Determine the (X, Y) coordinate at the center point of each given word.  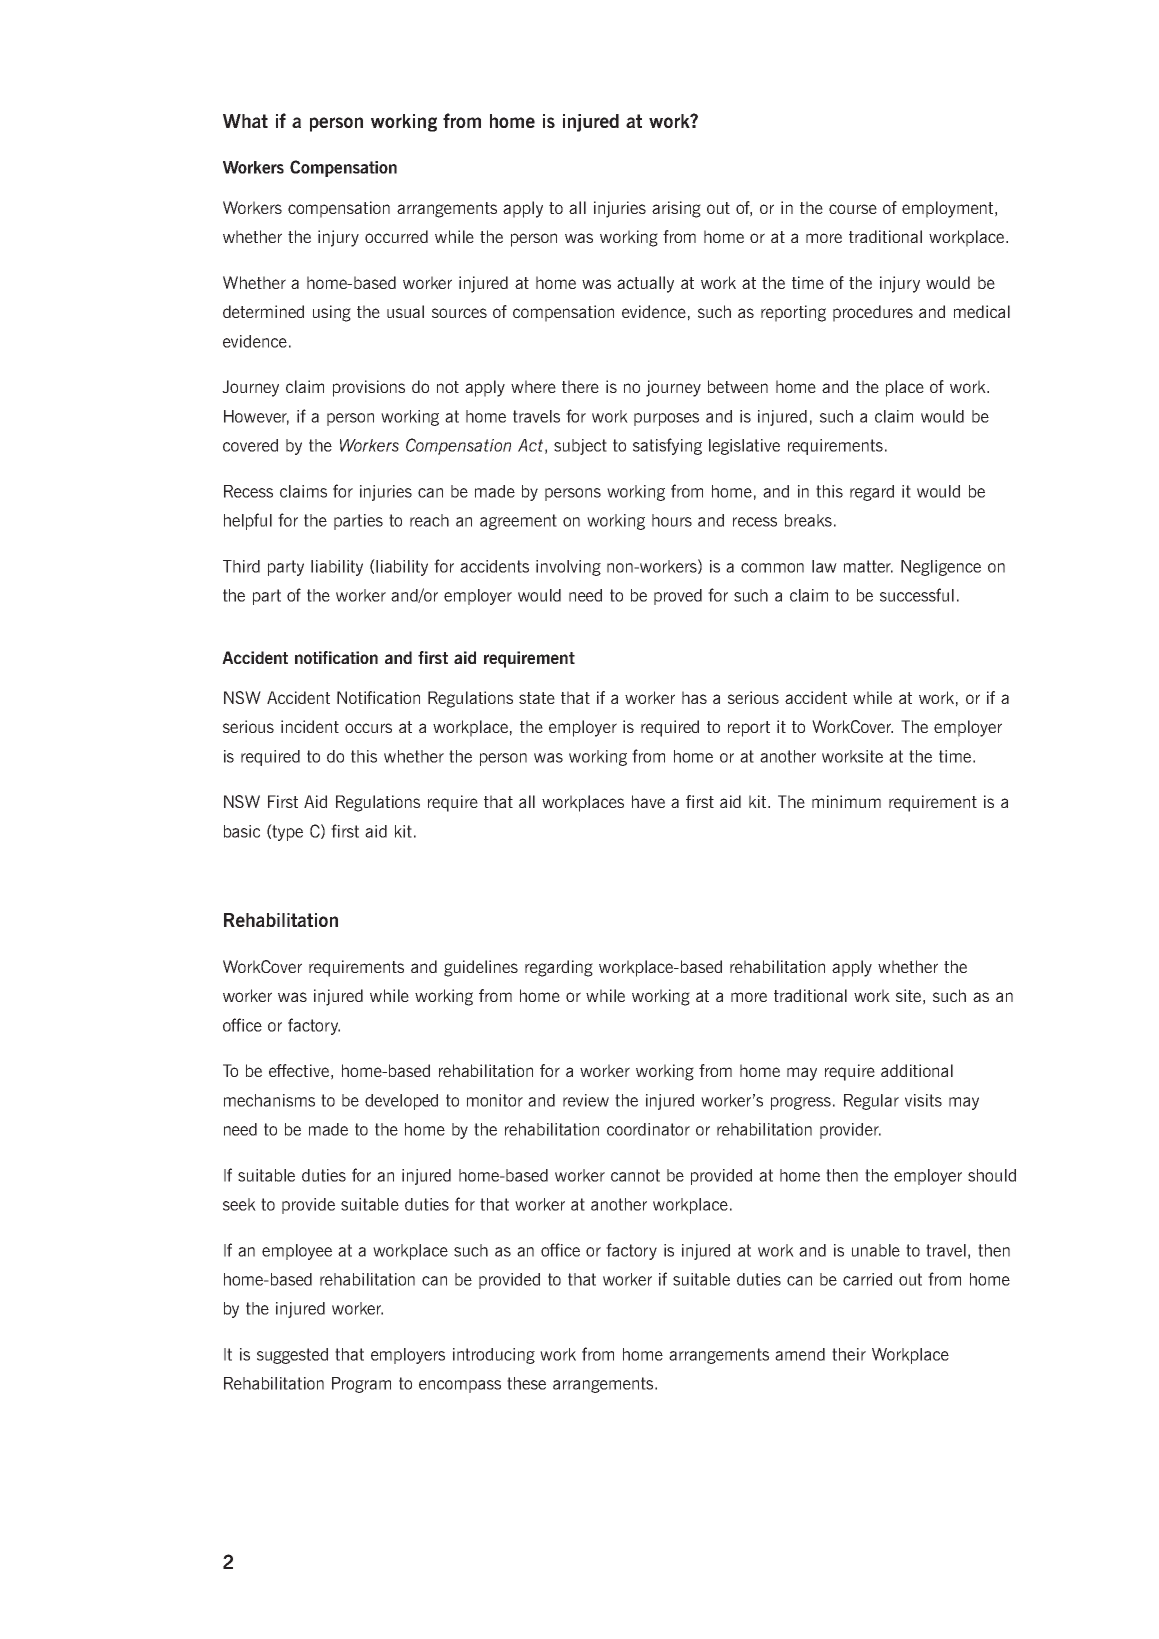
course (853, 209)
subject (580, 447)
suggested (292, 1356)
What (245, 121)
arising (676, 209)
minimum (846, 801)
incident (310, 726)
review (586, 1100)
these (526, 1383)
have (648, 801)
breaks (808, 520)
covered (250, 445)
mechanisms (269, 1100)
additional (917, 1070)
